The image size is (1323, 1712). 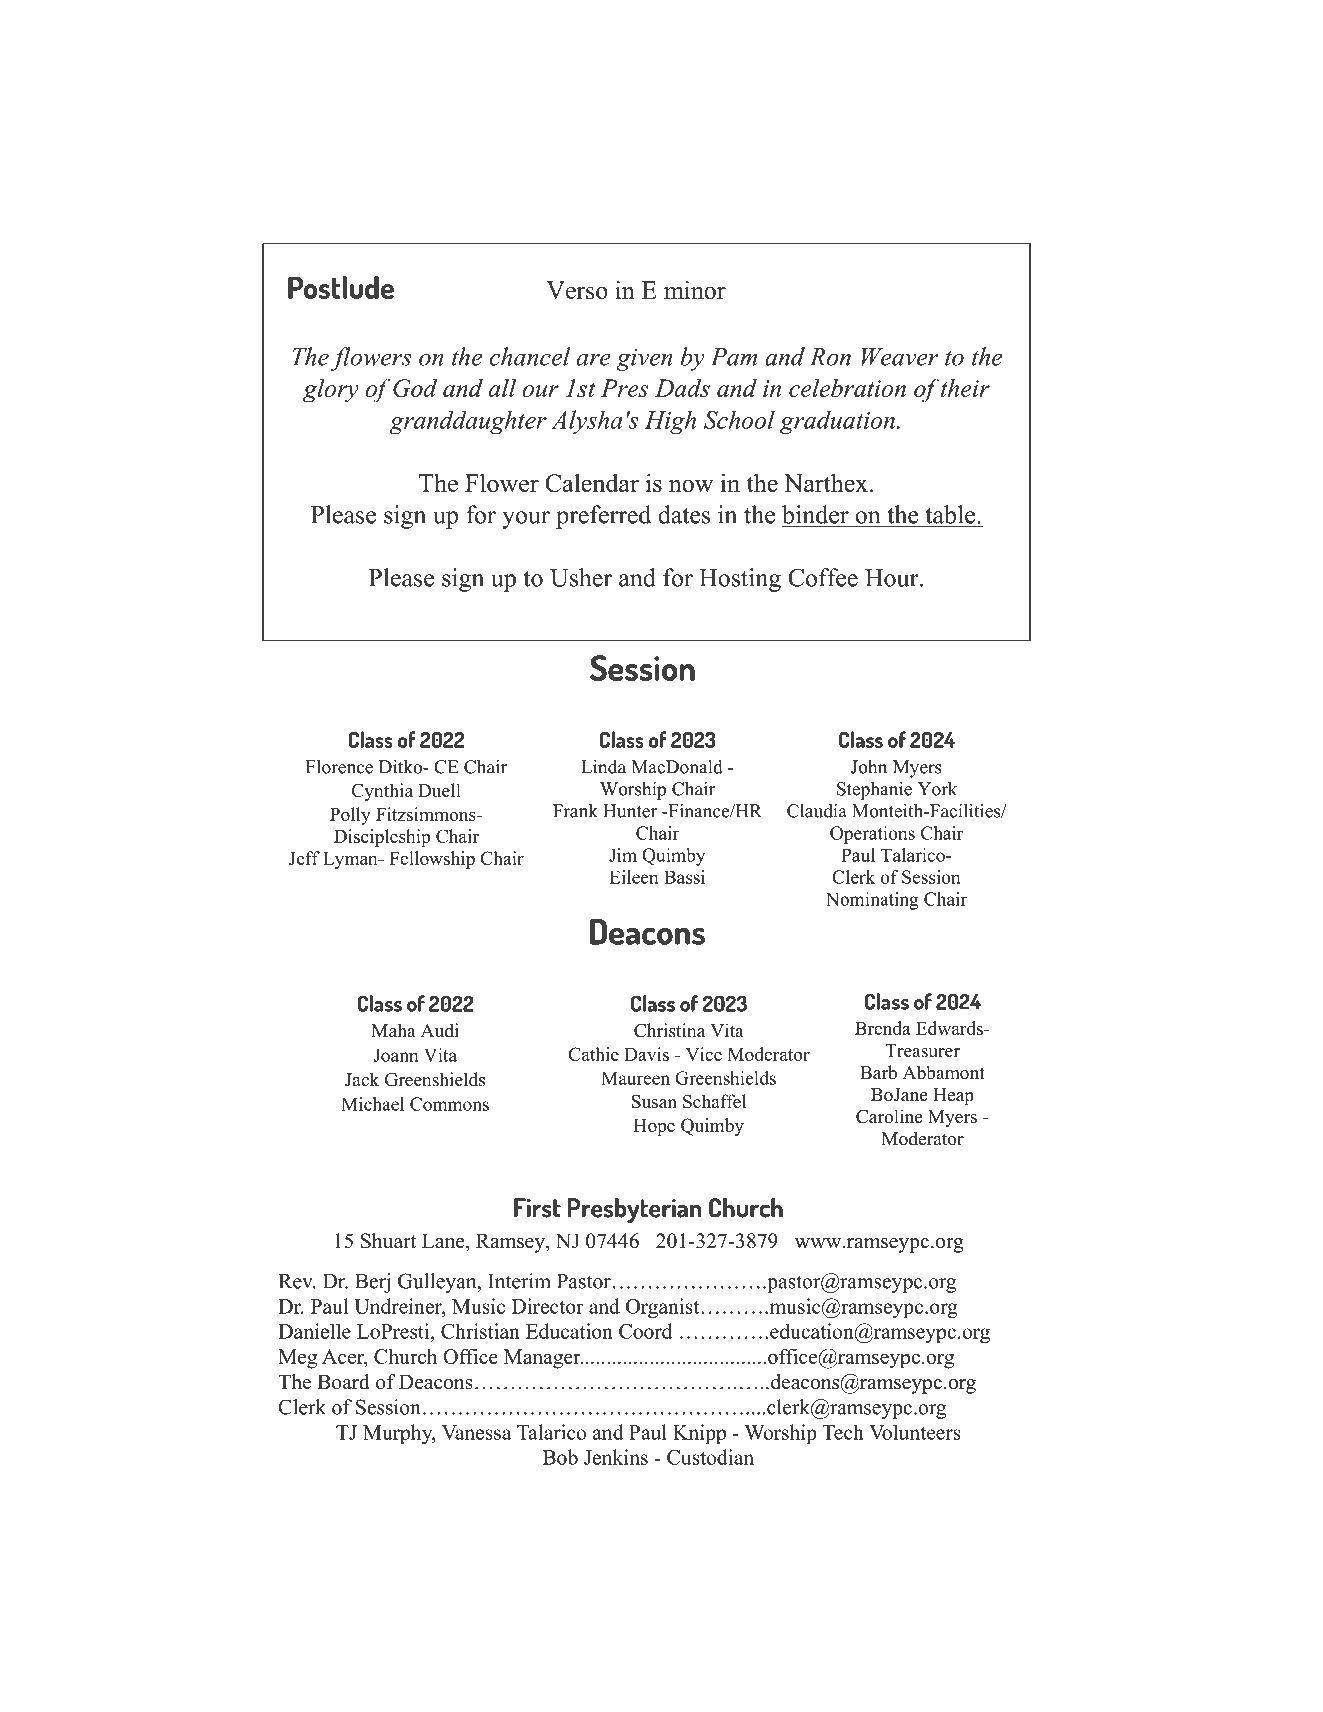 What do you see at coordinates (581, 577) in the image?
I see `Usher` at bounding box center [581, 577].
